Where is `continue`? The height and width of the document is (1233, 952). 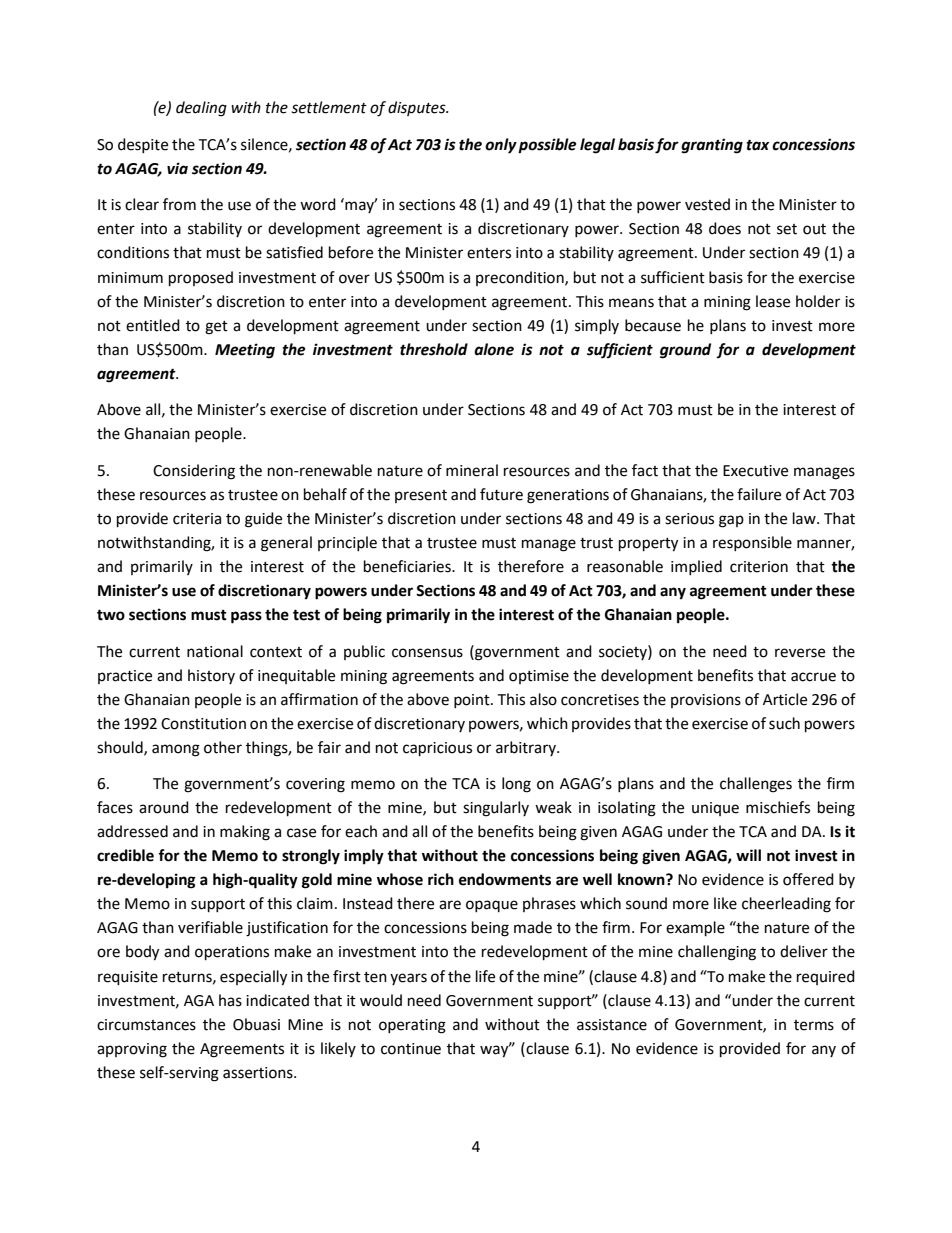 continue is located at coordinates (411, 1049).
